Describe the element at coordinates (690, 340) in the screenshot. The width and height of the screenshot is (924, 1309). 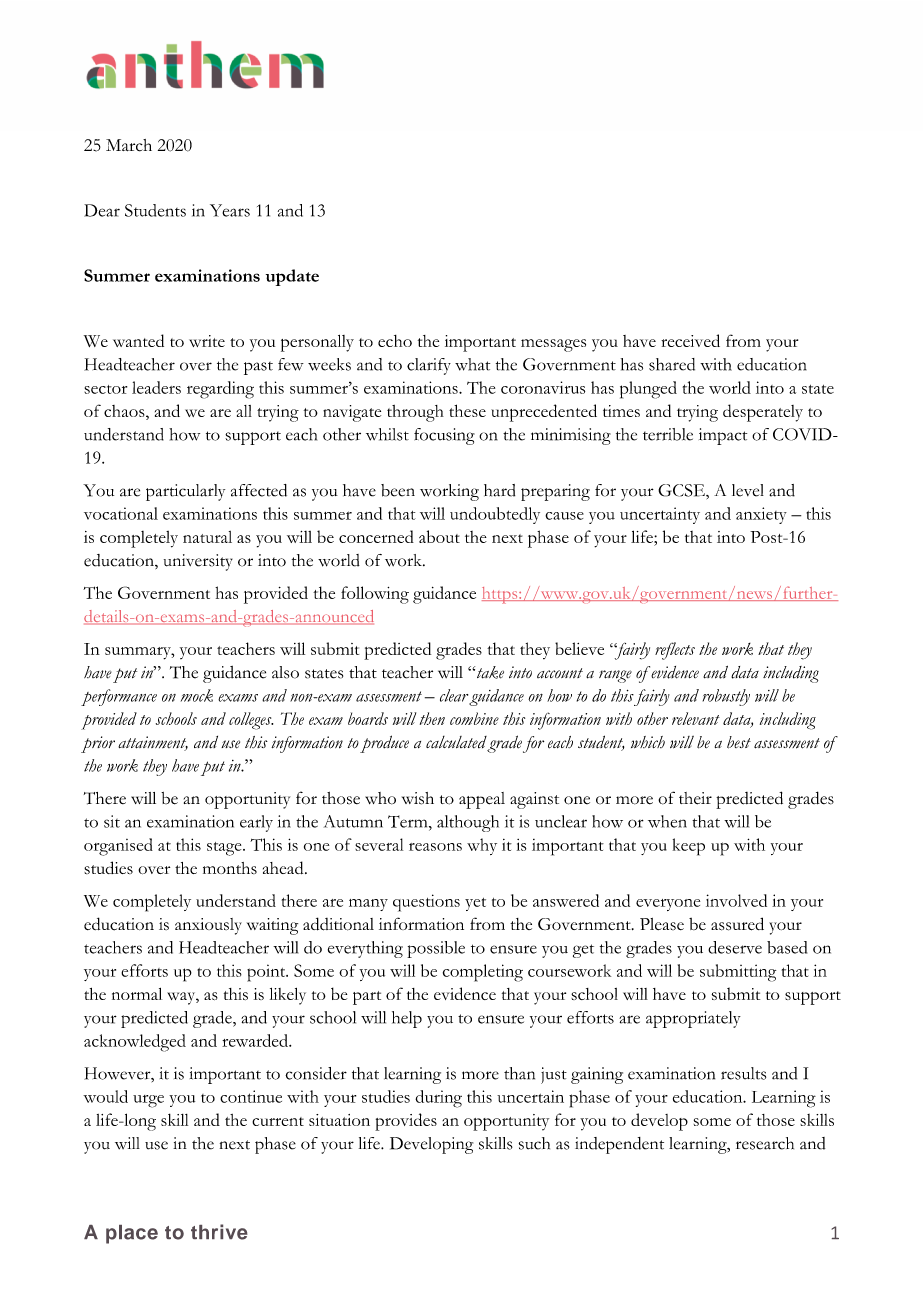
I see `received` at that location.
